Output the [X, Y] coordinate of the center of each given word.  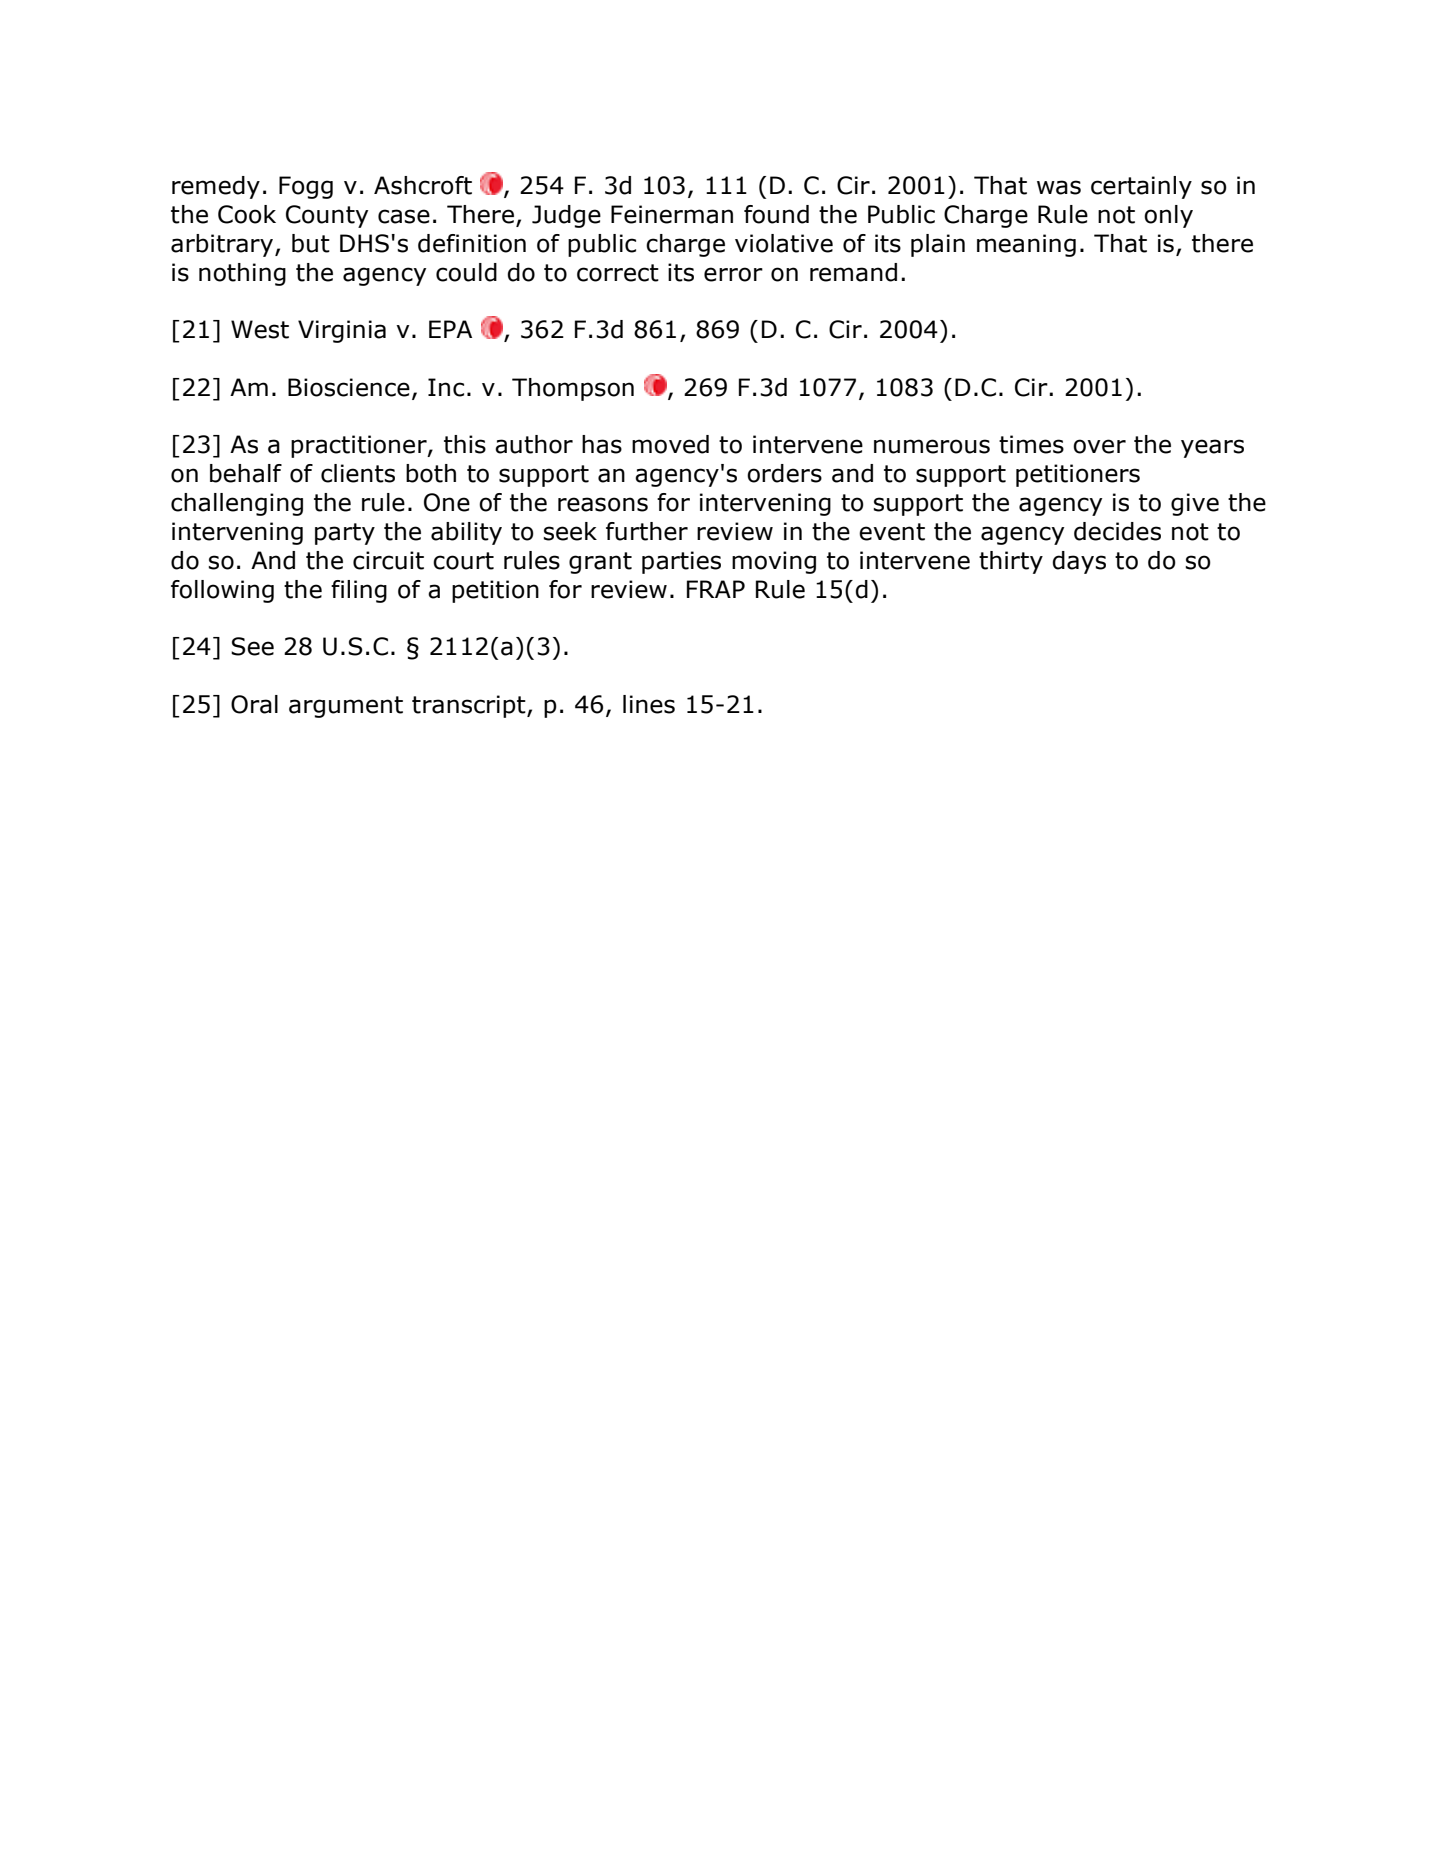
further [647, 531]
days [1079, 562]
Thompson [573, 389]
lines [649, 704]
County [327, 216]
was [1059, 187]
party [345, 534]
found [776, 214]
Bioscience [349, 387]
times [1031, 444]
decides [1117, 531]
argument [346, 707]
